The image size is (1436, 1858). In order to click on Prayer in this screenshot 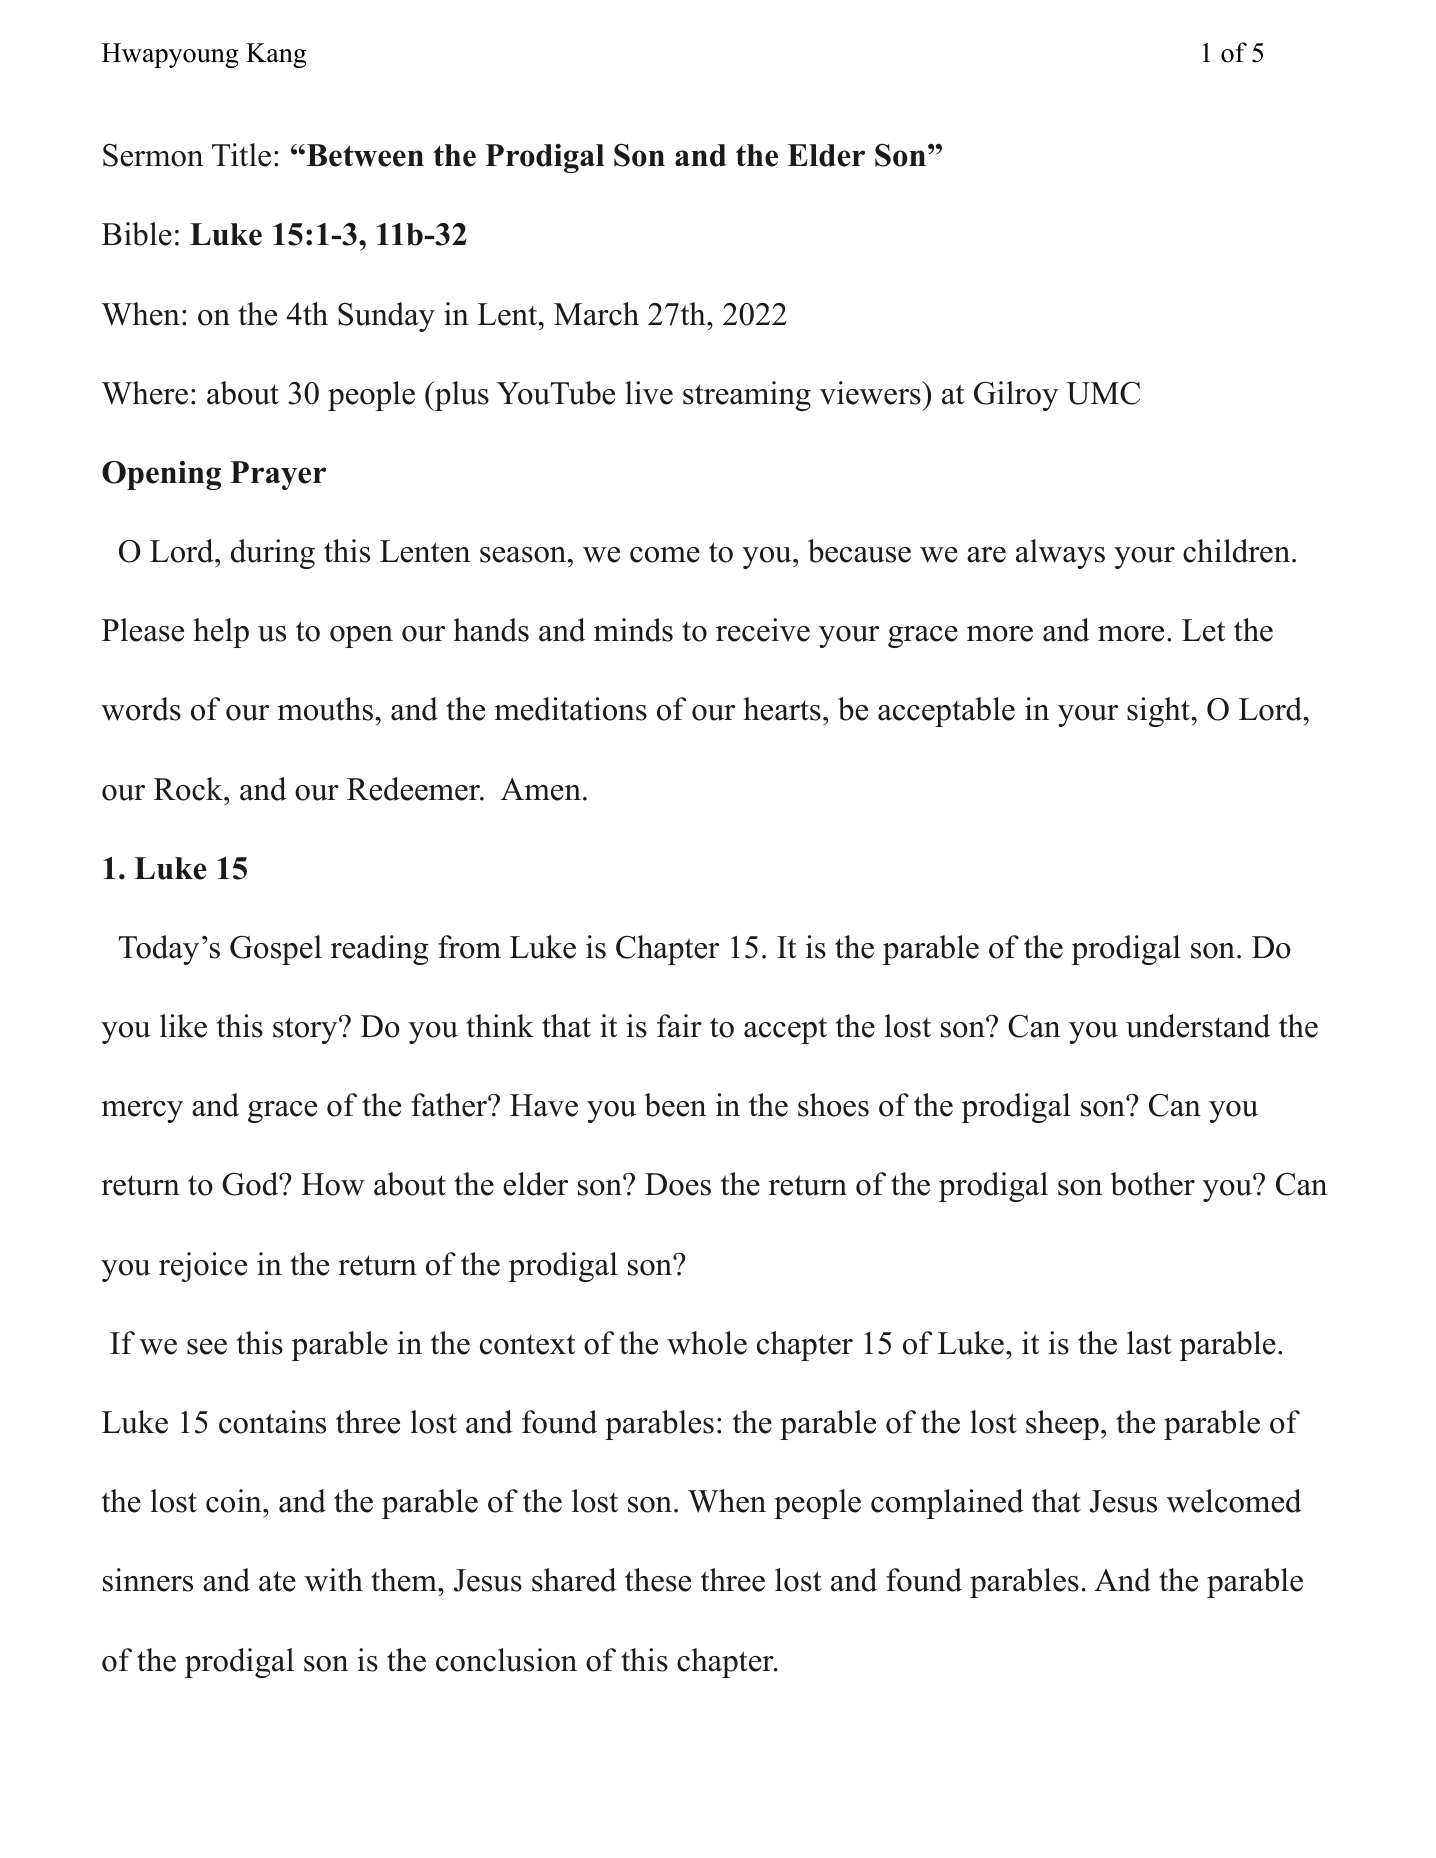, I will do `click(278, 475)`.
